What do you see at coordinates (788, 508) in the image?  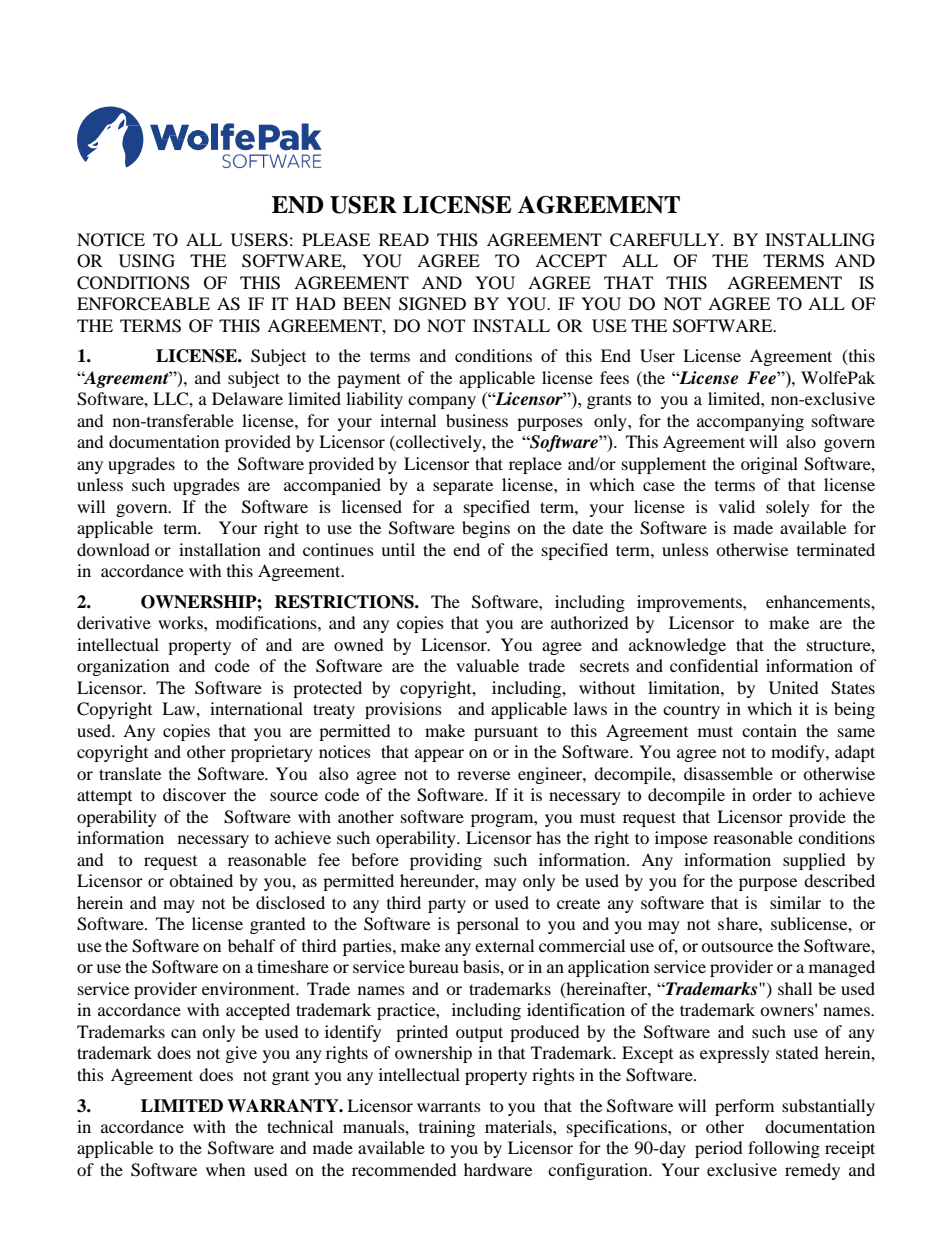 I see `solely` at bounding box center [788, 508].
